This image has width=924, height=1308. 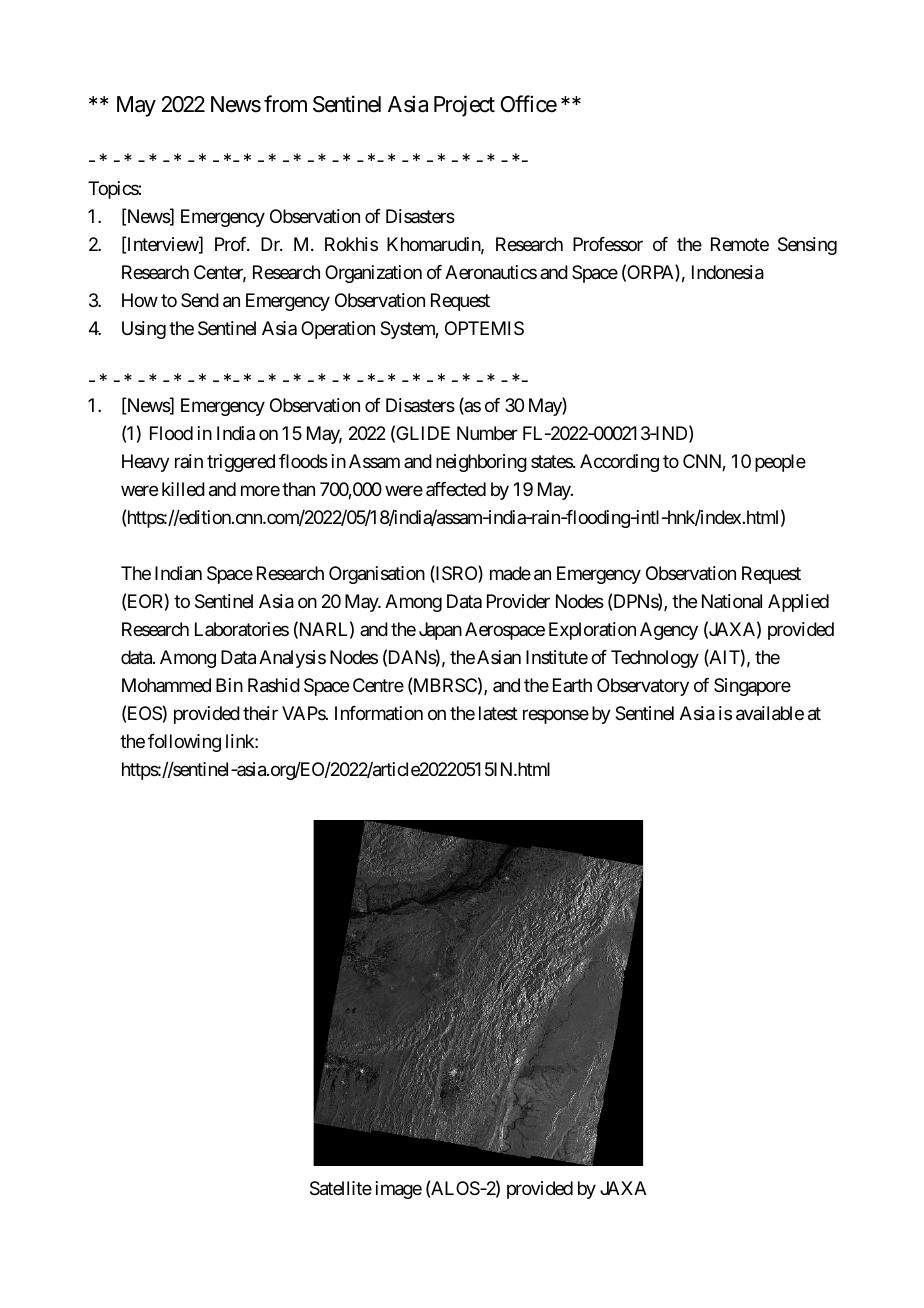 I want to click on from, so click(x=285, y=103).
